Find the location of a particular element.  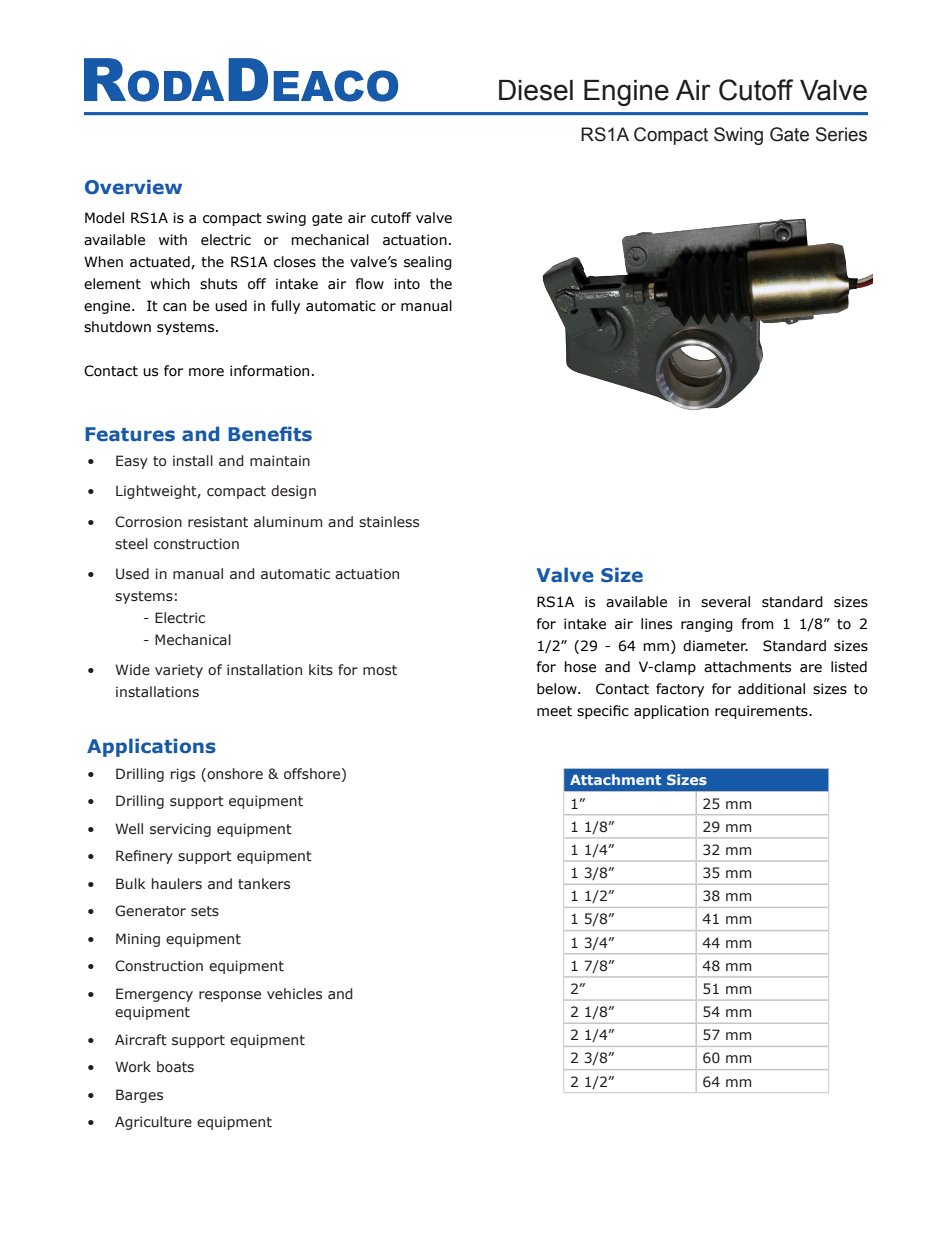

vehicles is located at coordinates (294, 994).
